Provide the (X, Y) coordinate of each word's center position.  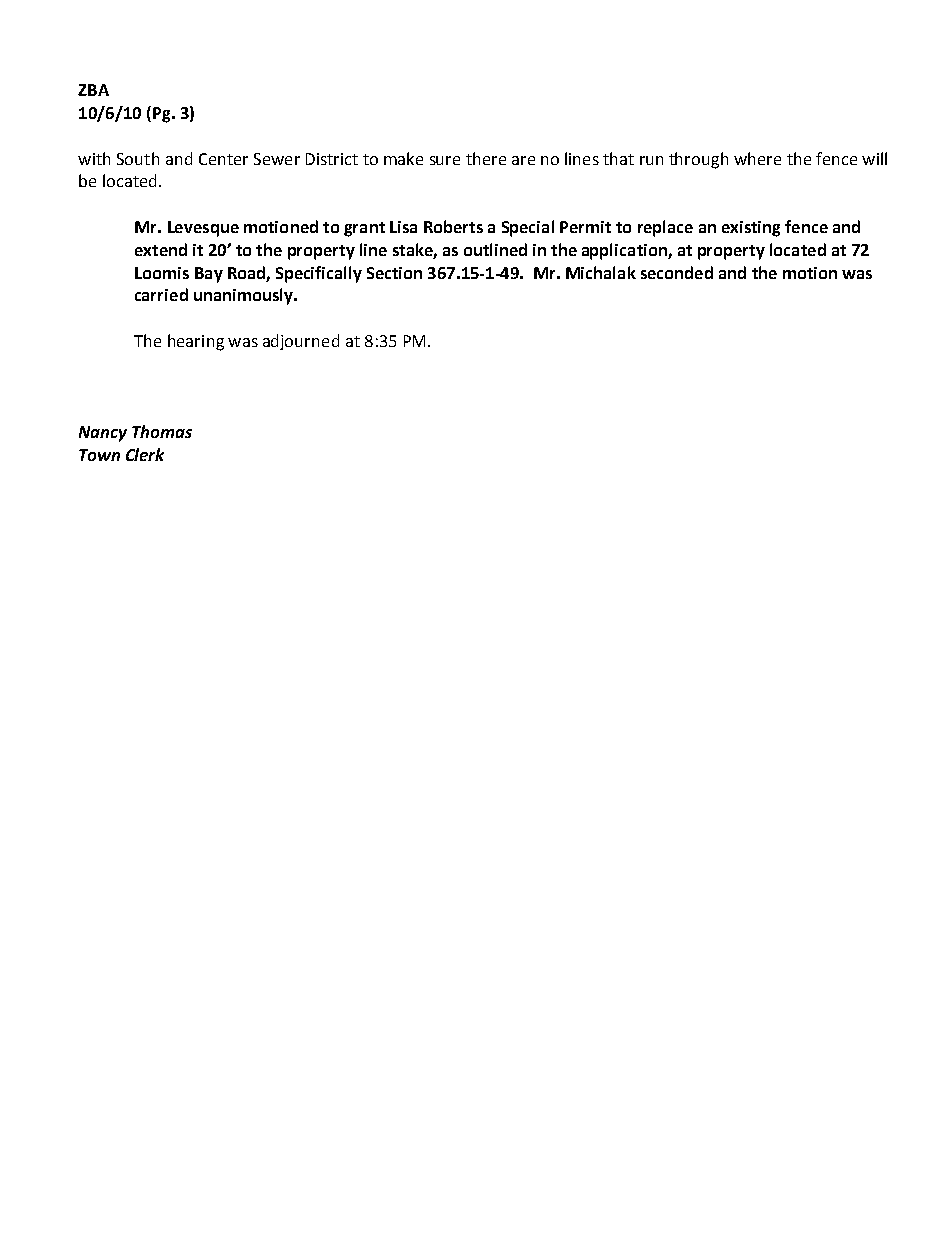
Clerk (145, 454)
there (486, 158)
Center (223, 159)
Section (394, 273)
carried (161, 294)
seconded (677, 272)
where (757, 158)
